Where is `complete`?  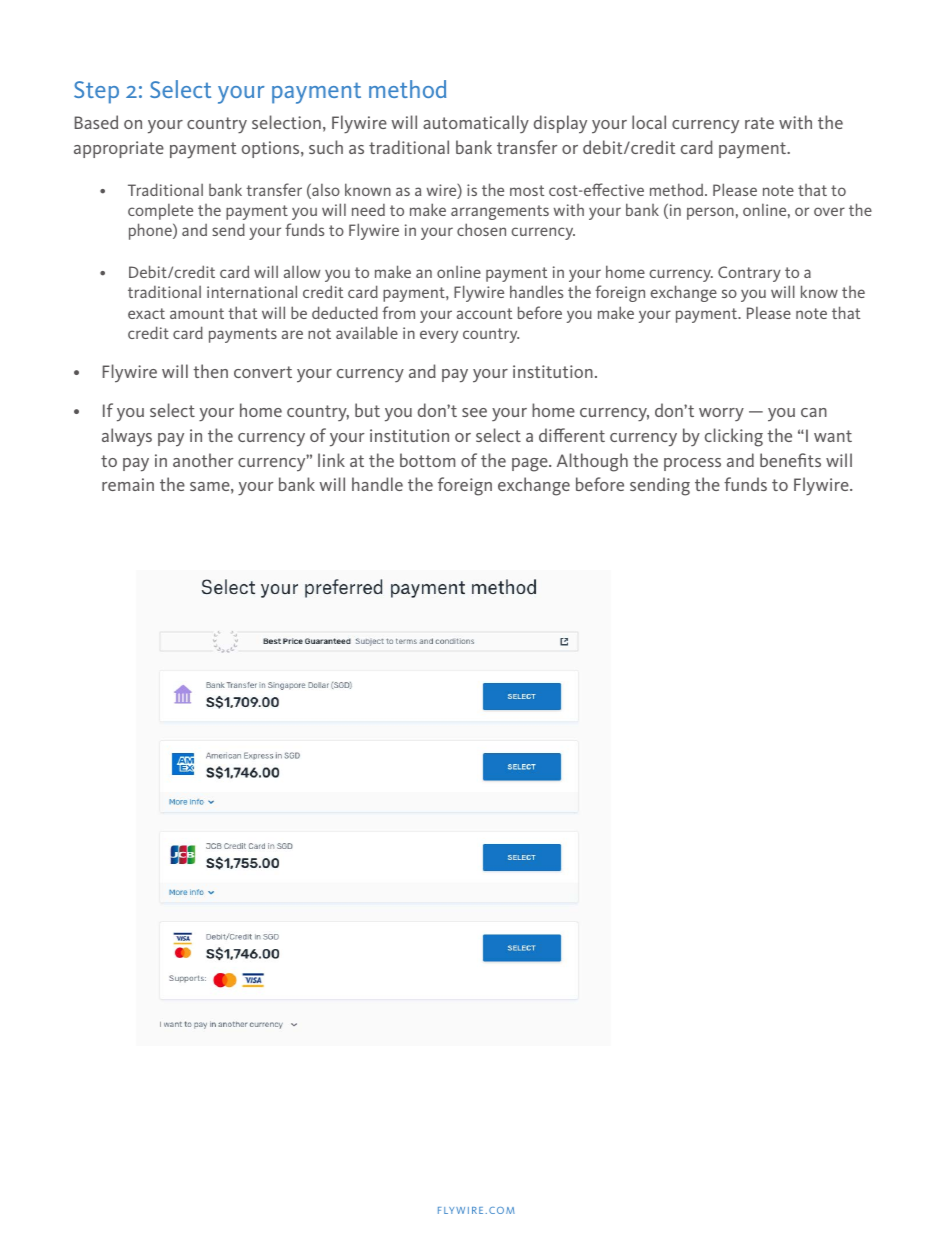
complete is located at coordinates (160, 212).
